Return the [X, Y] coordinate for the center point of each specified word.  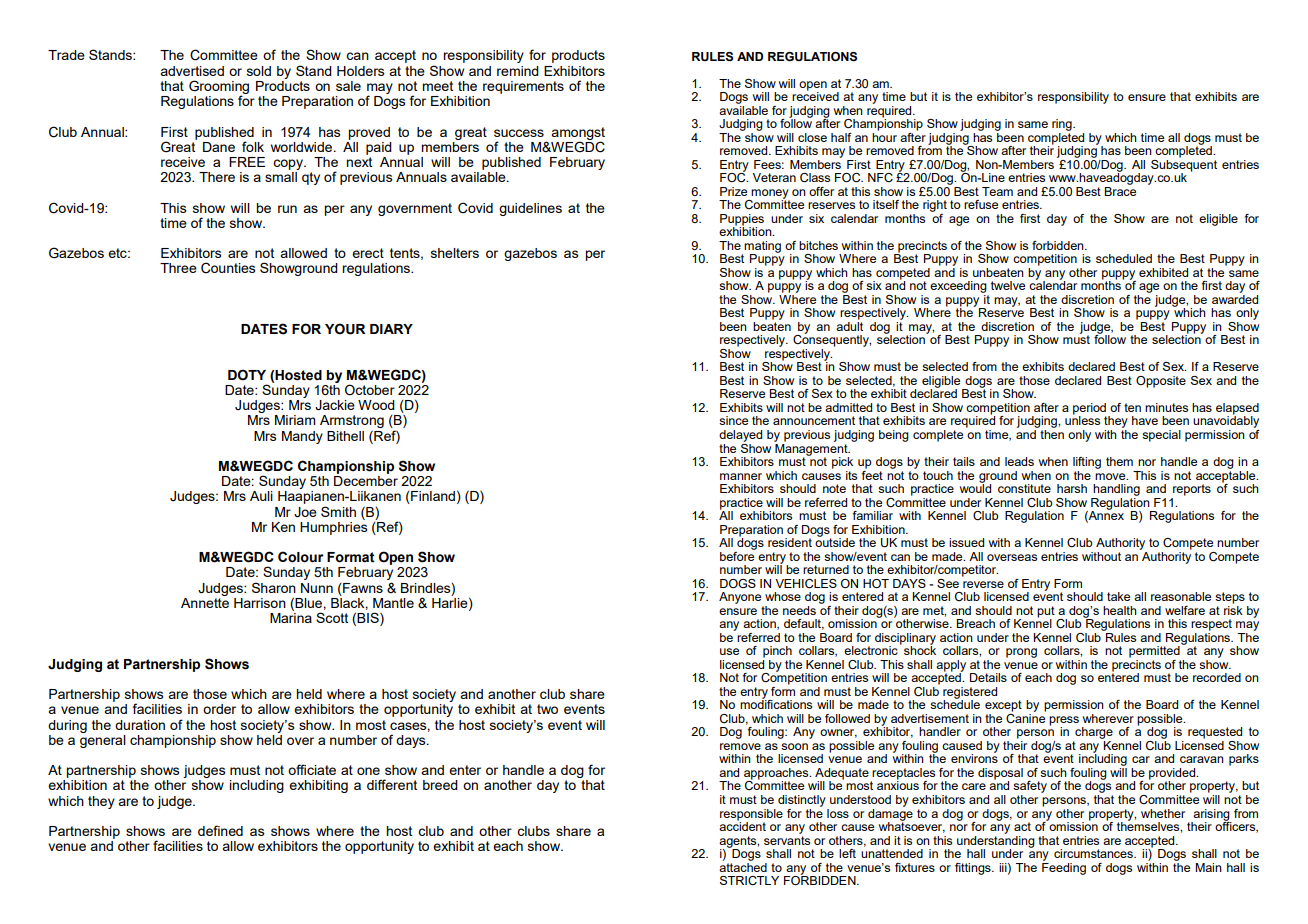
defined [220, 830]
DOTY [247, 375]
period [1089, 410]
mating [762, 248]
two [547, 709]
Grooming [219, 88]
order [219, 709]
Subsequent [1184, 165]
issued [966, 542]
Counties [228, 268]
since [733, 420]
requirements [523, 87]
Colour [300, 557]
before [738, 555]
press [1064, 722]
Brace [1120, 190]
